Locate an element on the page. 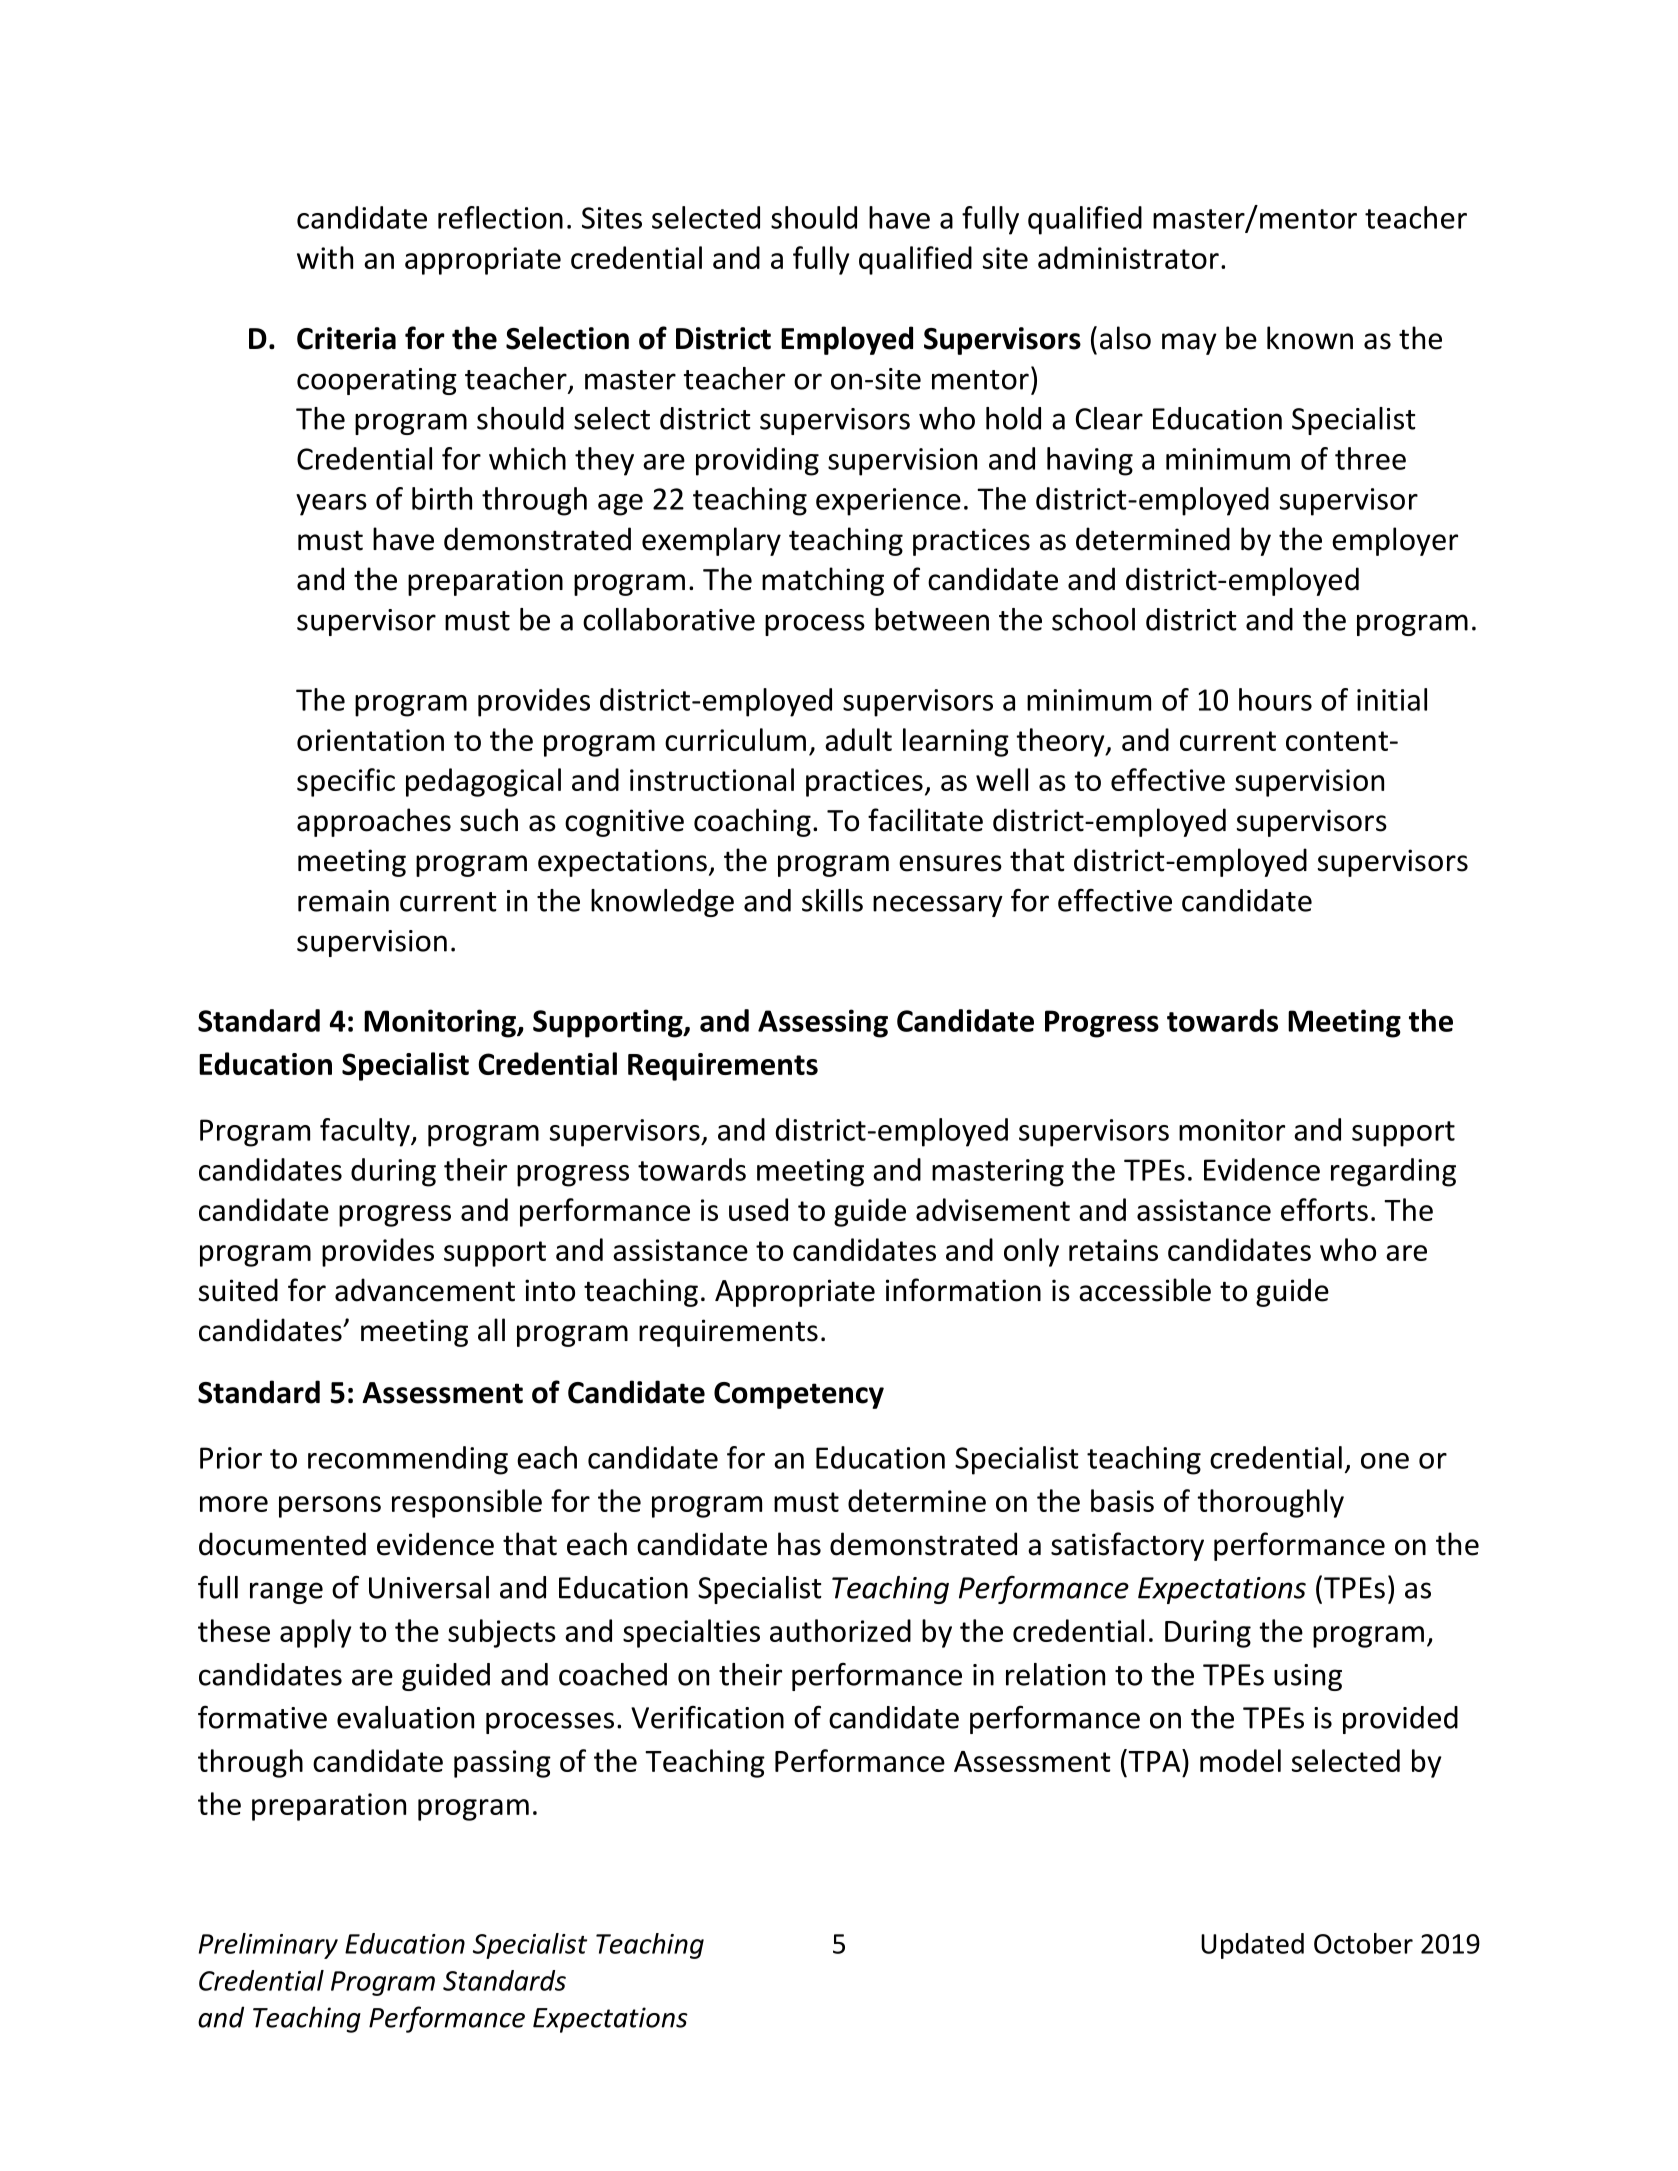 Image resolution: width=1678 pixels, height=2171 pixels. Preliminary is located at coordinates (268, 1946).
